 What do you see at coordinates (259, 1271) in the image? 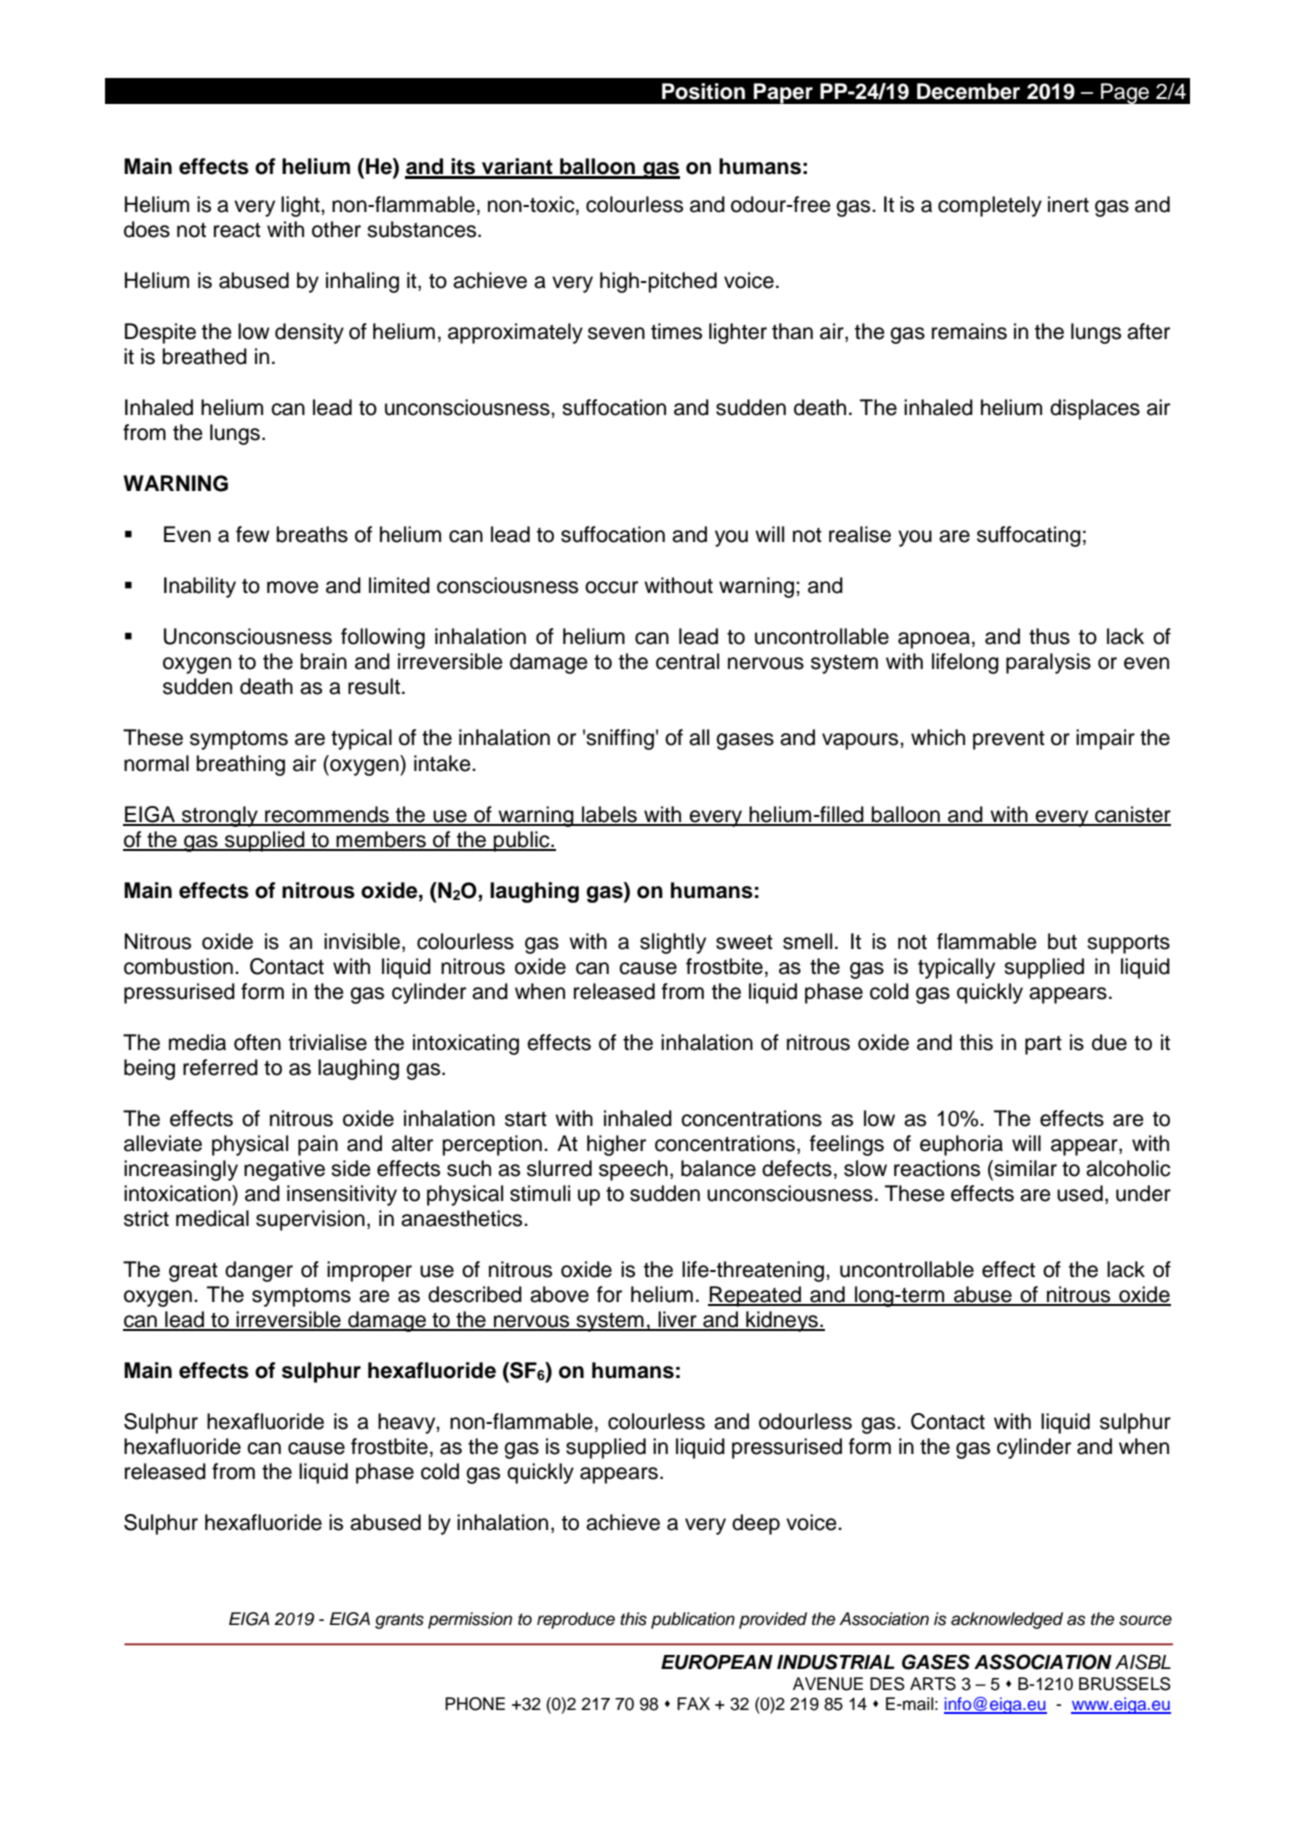
I see `danger` at bounding box center [259, 1271].
